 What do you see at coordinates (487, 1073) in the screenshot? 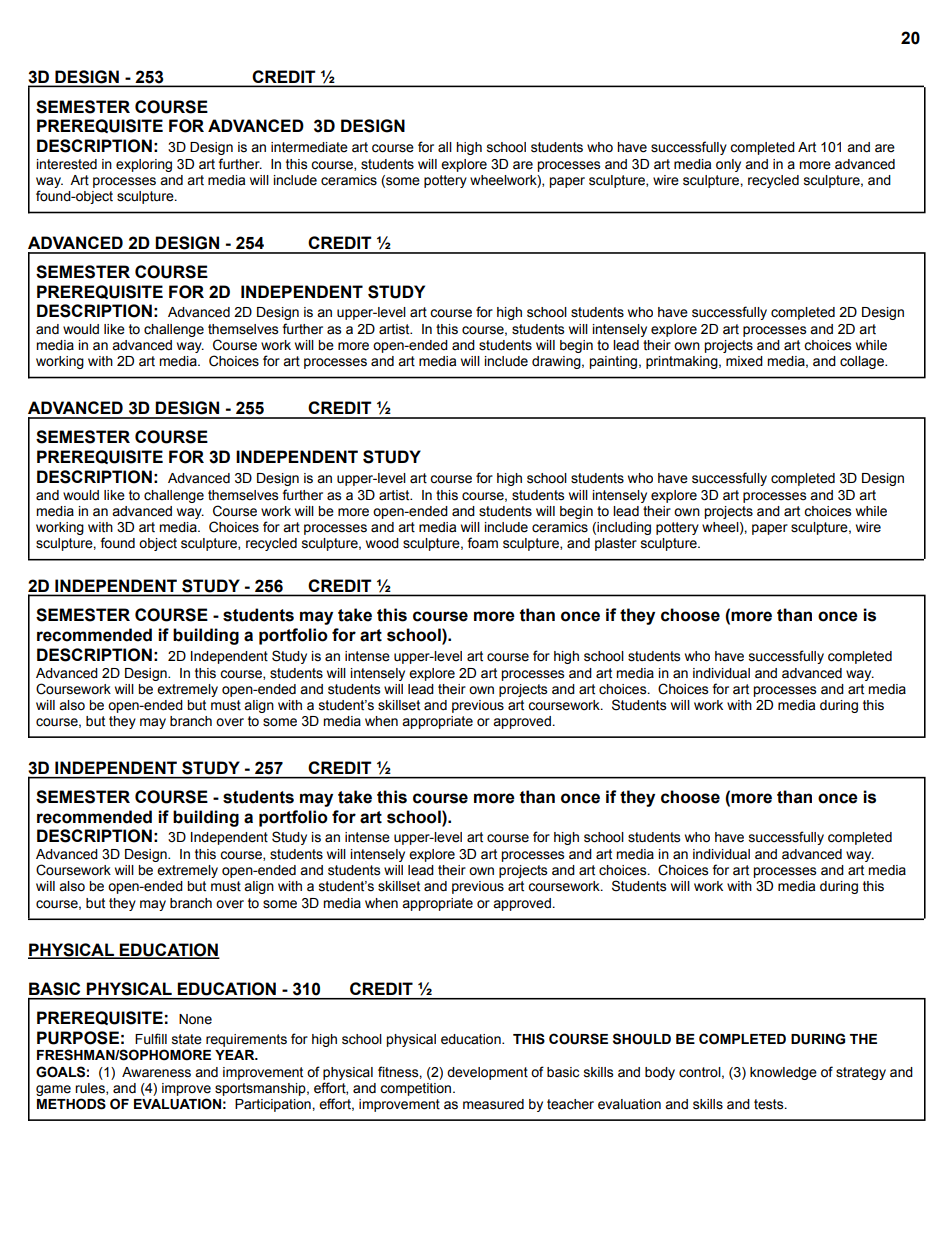
I see `development` at bounding box center [487, 1073].
